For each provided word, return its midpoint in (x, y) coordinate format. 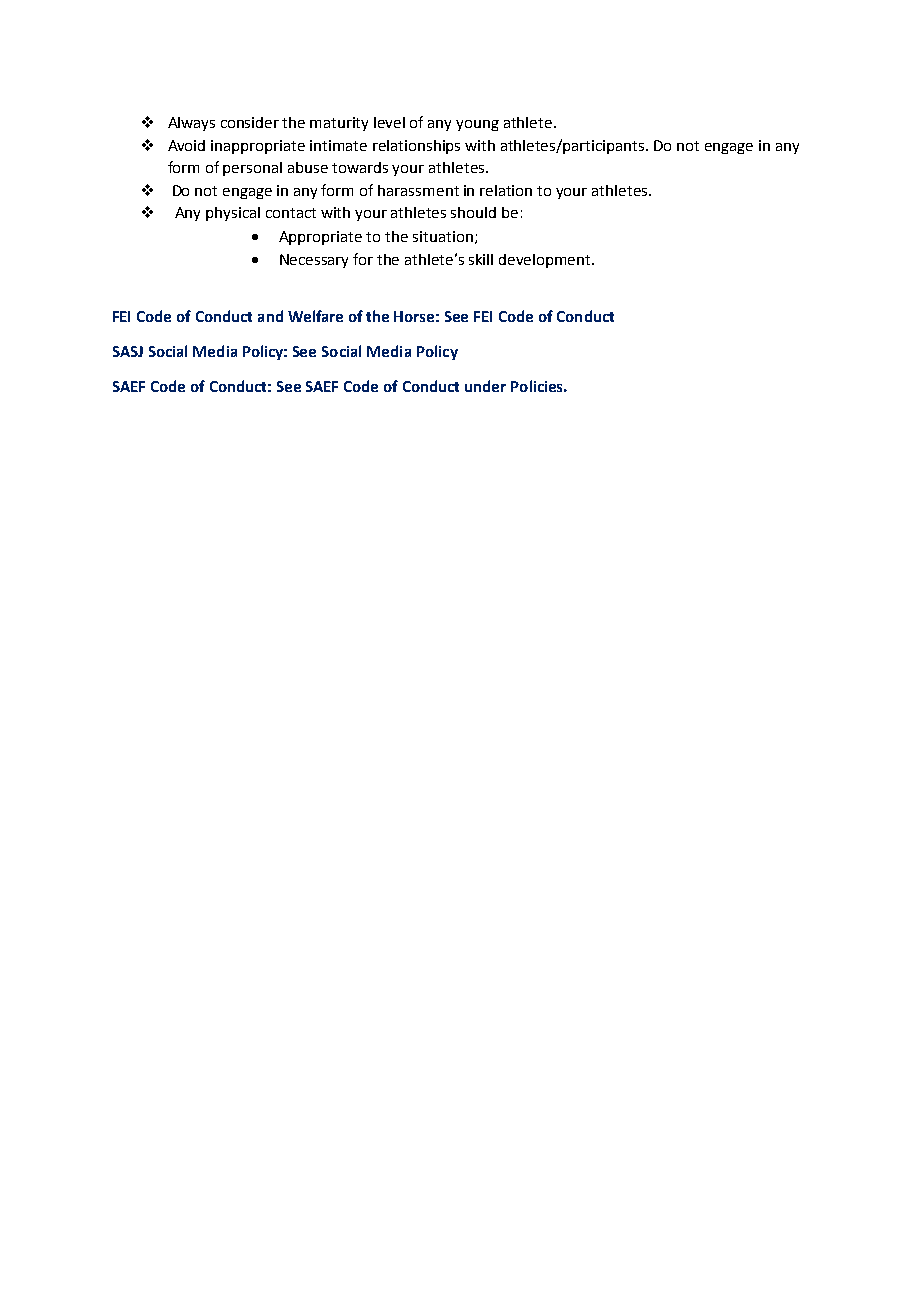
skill (481, 259)
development (546, 261)
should (473, 212)
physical (233, 214)
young (477, 125)
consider (250, 122)
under (485, 386)
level (389, 122)
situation (443, 236)
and (270, 316)
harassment (418, 190)
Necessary (314, 261)
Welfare (315, 316)
